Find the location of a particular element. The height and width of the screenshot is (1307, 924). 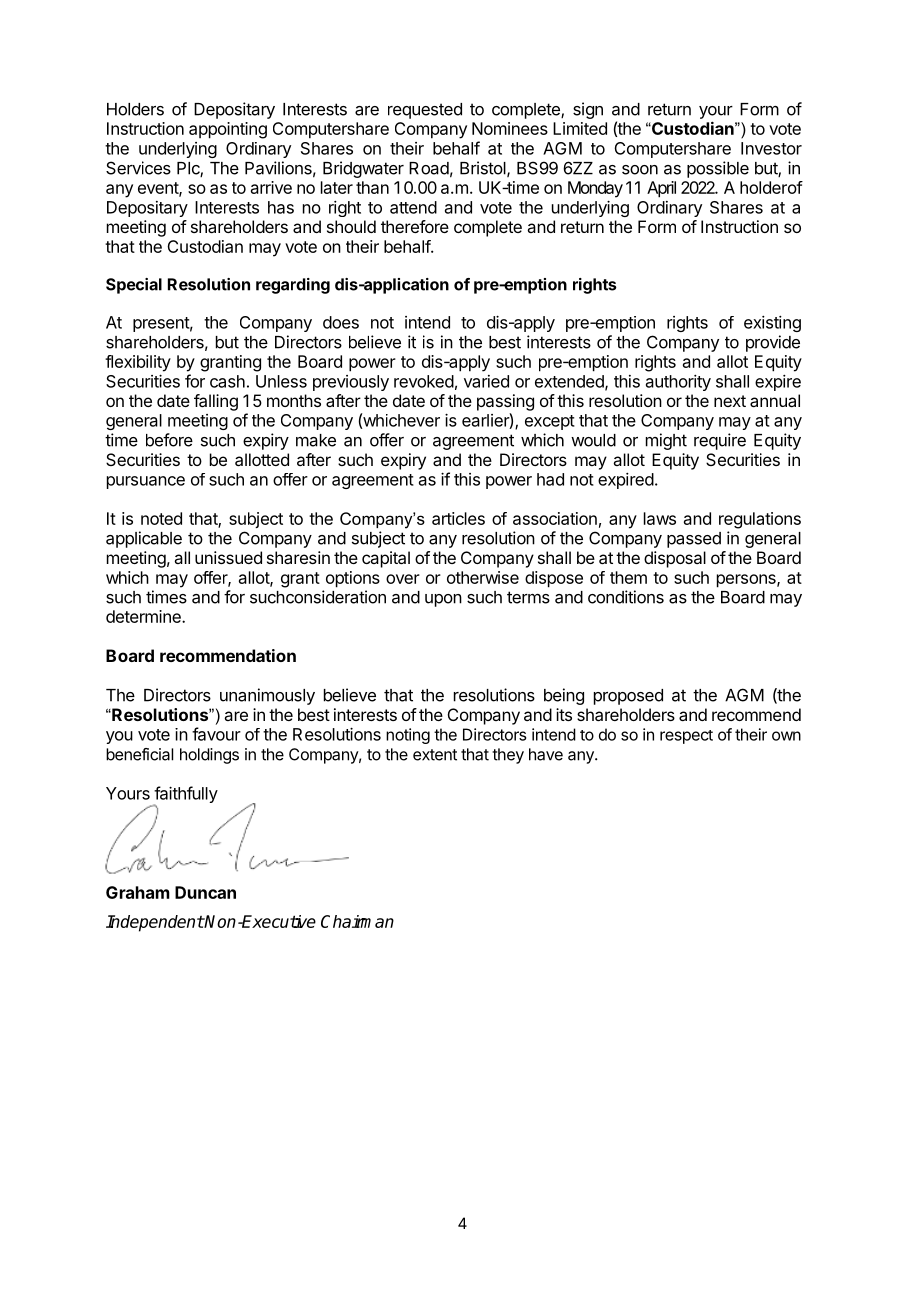

require is located at coordinates (720, 441).
